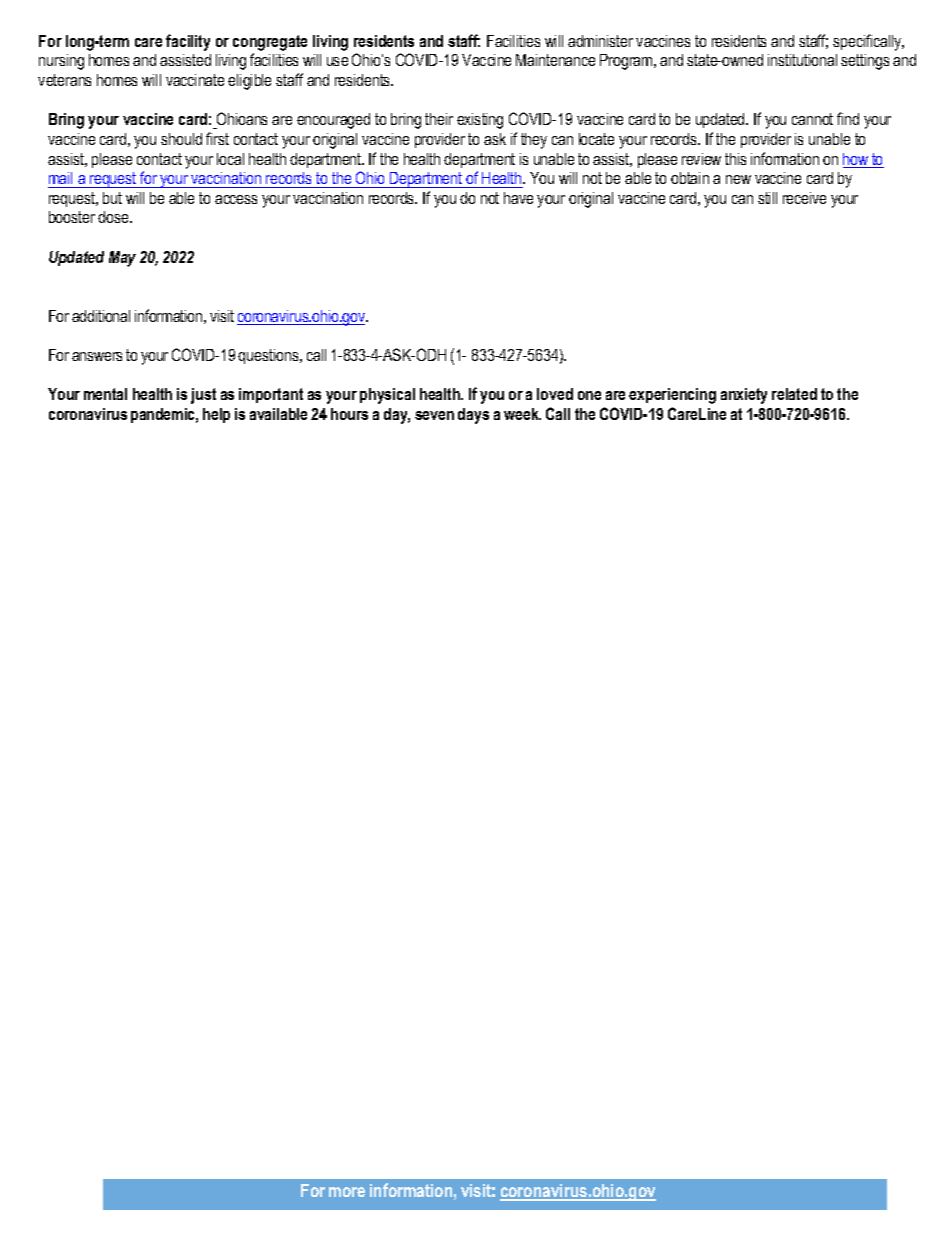 This screenshot has width=952, height=1233. What do you see at coordinates (473, 416) in the screenshot?
I see `days` at bounding box center [473, 416].
